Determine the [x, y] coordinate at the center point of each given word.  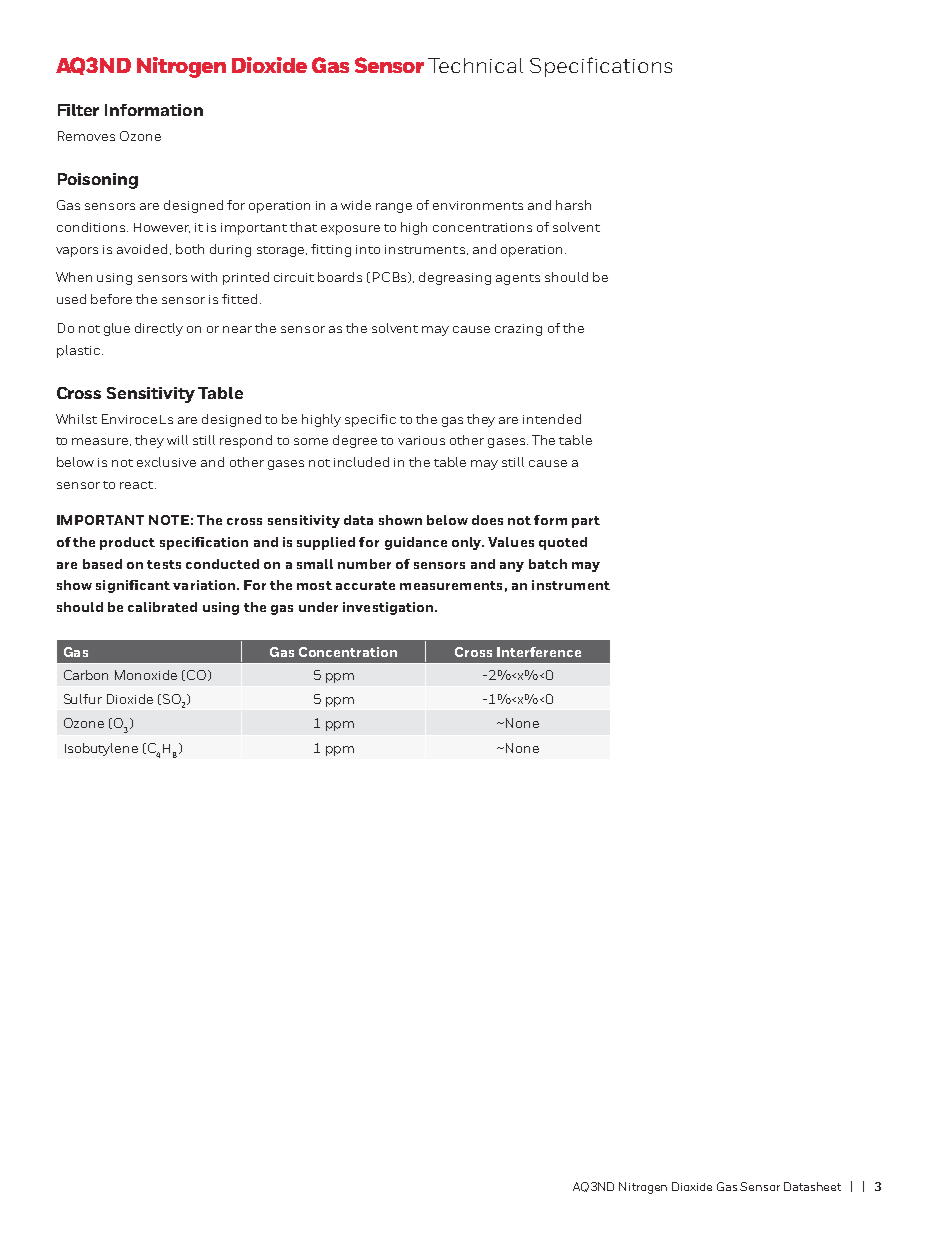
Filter [78, 110]
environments [478, 205]
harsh [573, 205]
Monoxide [146, 675]
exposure [350, 230]
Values [511, 542]
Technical [475, 65]
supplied [326, 543]
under [318, 607]
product [127, 543]
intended [552, 419]
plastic [78, 351]
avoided [142, 249]
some [311, 441]
